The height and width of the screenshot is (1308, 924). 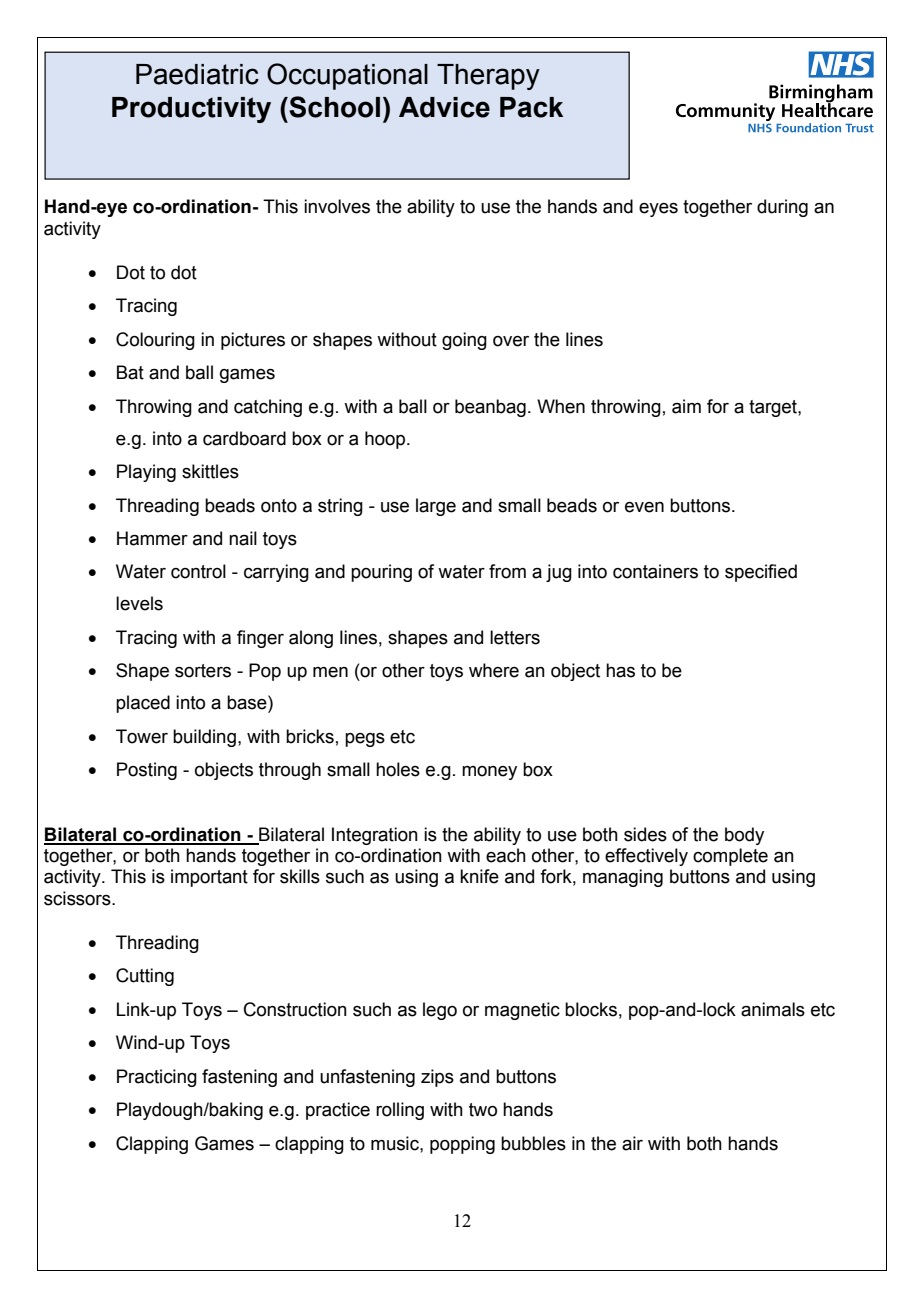 What do you see at coordinates (632, 1143) in the screenshot?
I see `air` at bounding box center [632, 1143].
